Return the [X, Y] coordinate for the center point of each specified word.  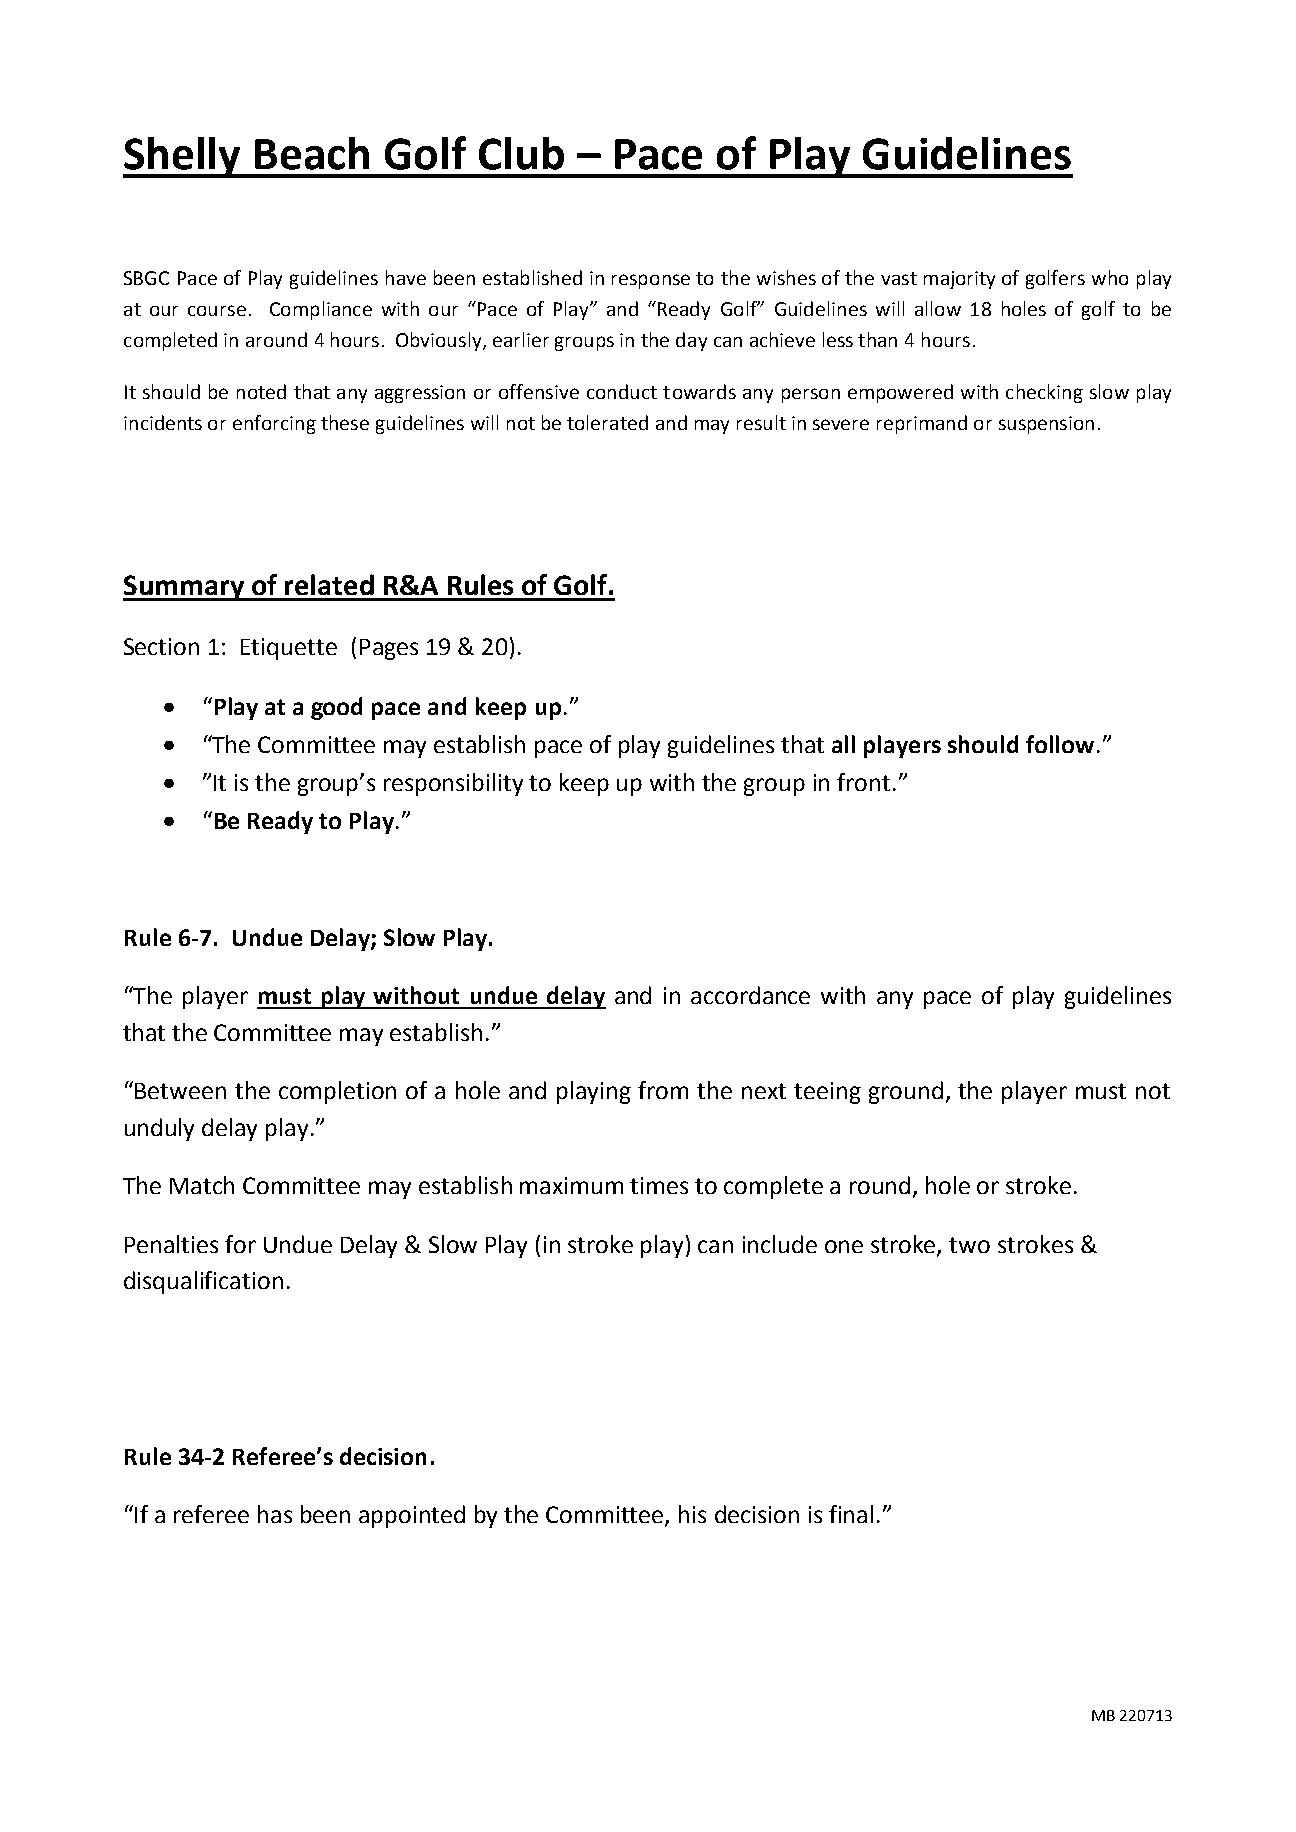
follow [1060, 744]
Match [202, 1185]
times [659, 1185]
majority [959, 280]
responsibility [453, 784]
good [336, 708]
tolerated [607, 422]
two [969, 1245]
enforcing [274, 424]
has [275, 1514]
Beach [312, 153]
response [651, 281]
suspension [1046, 425]
